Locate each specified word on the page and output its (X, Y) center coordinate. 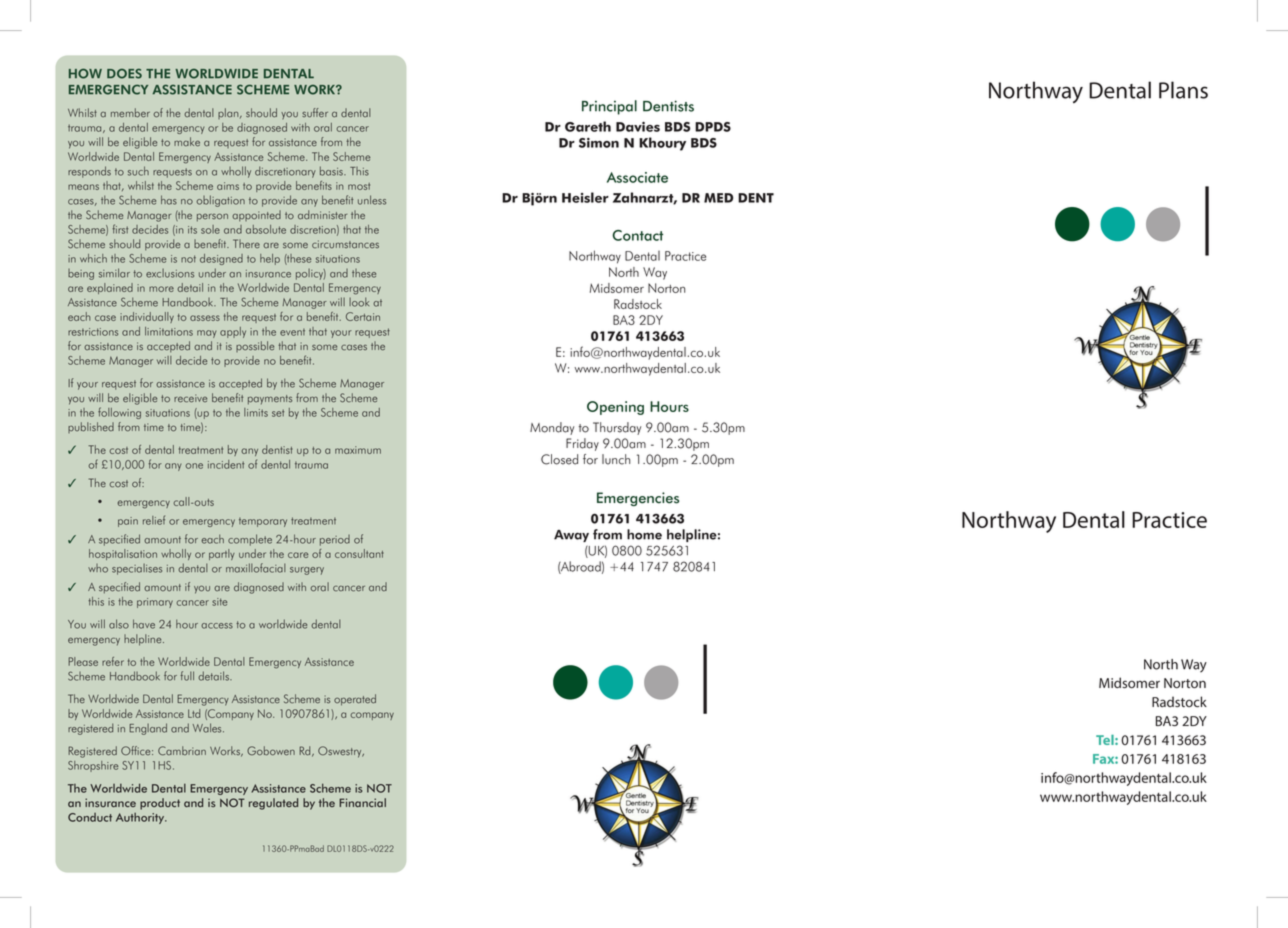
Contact (637, 235)
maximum (358, 450)
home (644, 534)
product (160, 804)
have (144, 624)
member (130, 113)
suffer (315, 113)
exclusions (170, 273)
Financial (362, 802)
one (194, 466)
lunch (616, 459)
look (359, 302)
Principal (609, 107)
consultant (359, 553)
